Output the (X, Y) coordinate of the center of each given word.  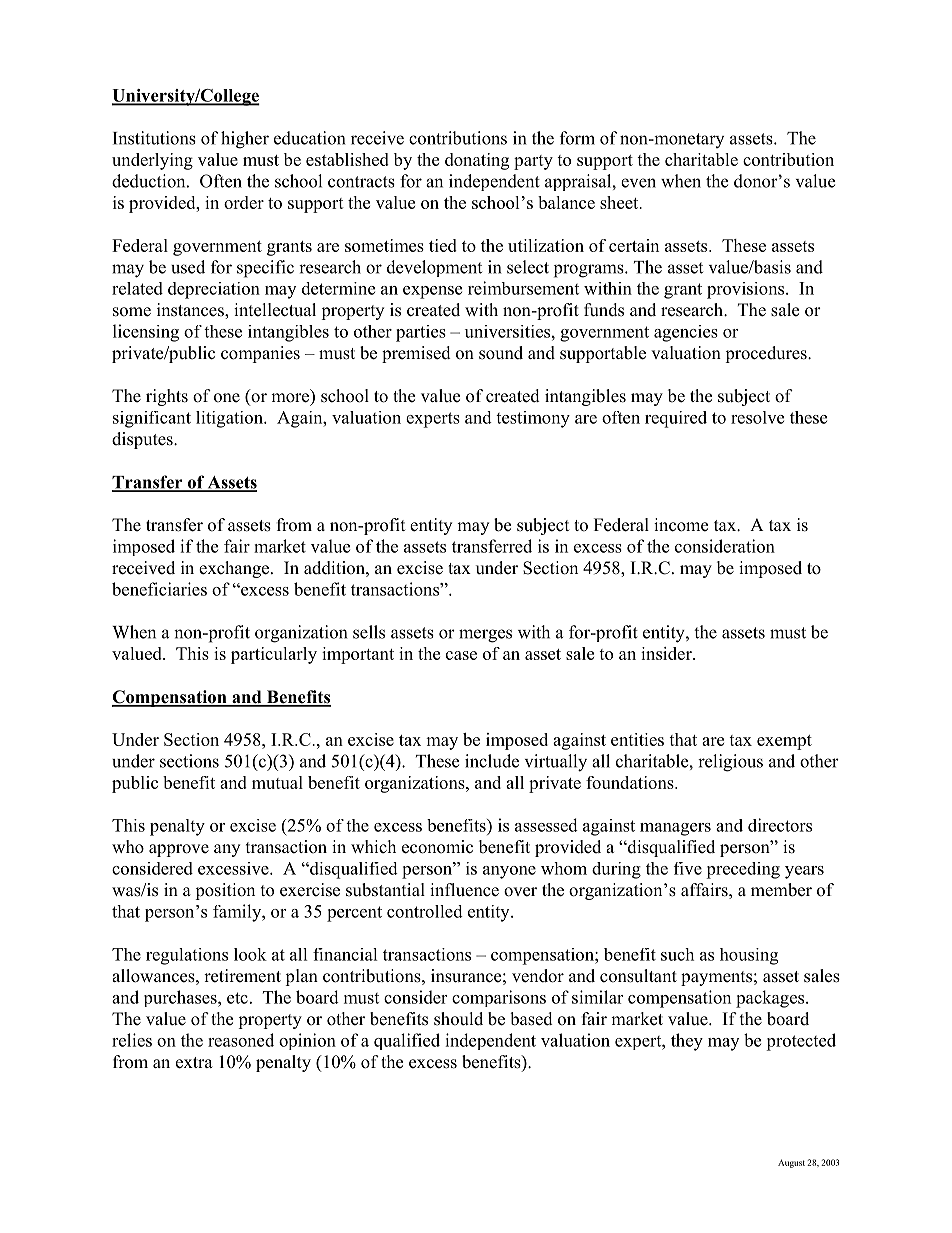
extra (194, 1063)
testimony (533, 419)
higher (245, 140)
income (681, 525)
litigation (230, 419)
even (638, 183)
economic (437, 847)
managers (675, 829)
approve (179, 850)
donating (477, 161)
